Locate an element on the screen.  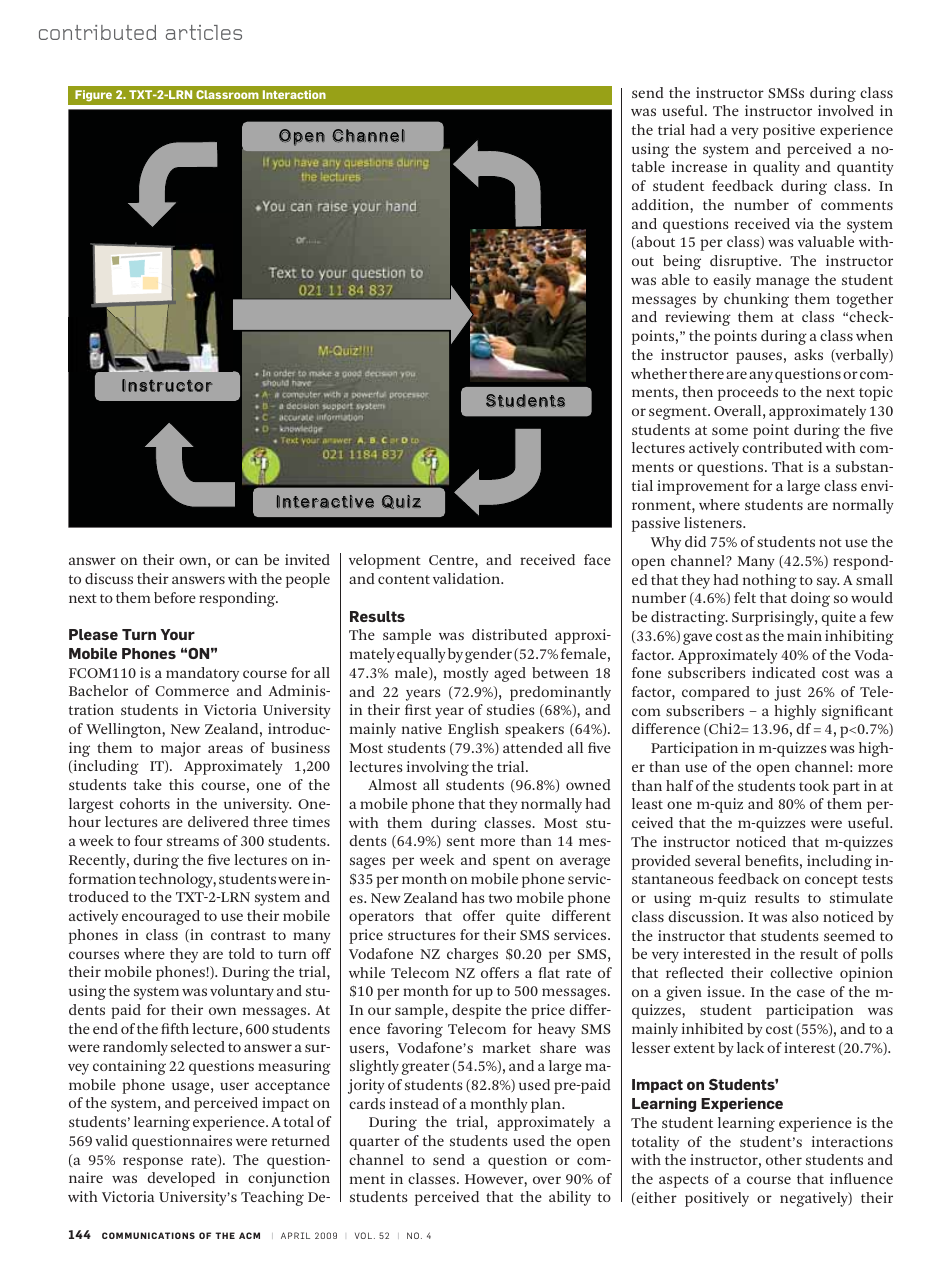
articles is located at coordinates (204, 32).
